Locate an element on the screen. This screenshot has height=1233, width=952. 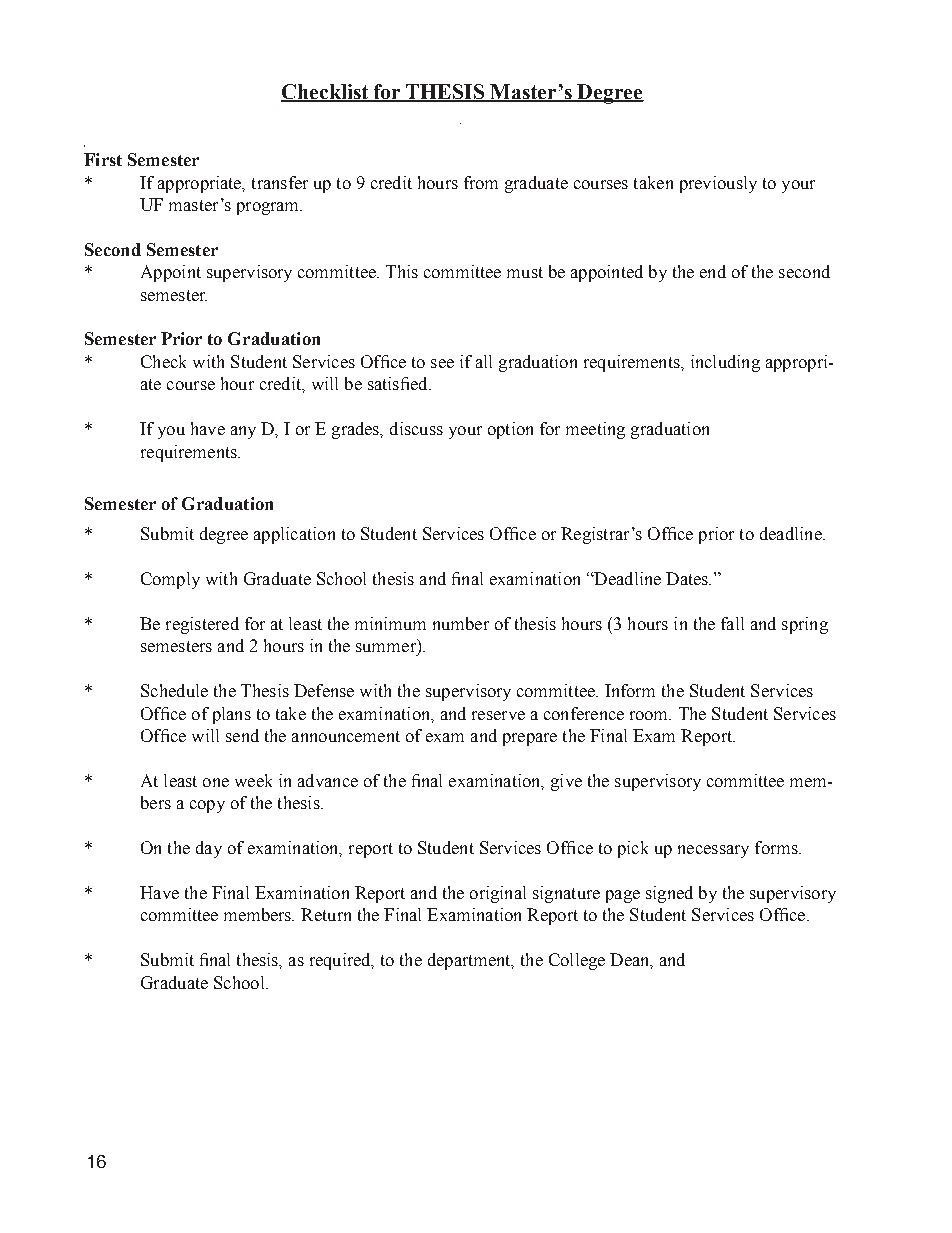
department is located at coordinates (470, 961).
